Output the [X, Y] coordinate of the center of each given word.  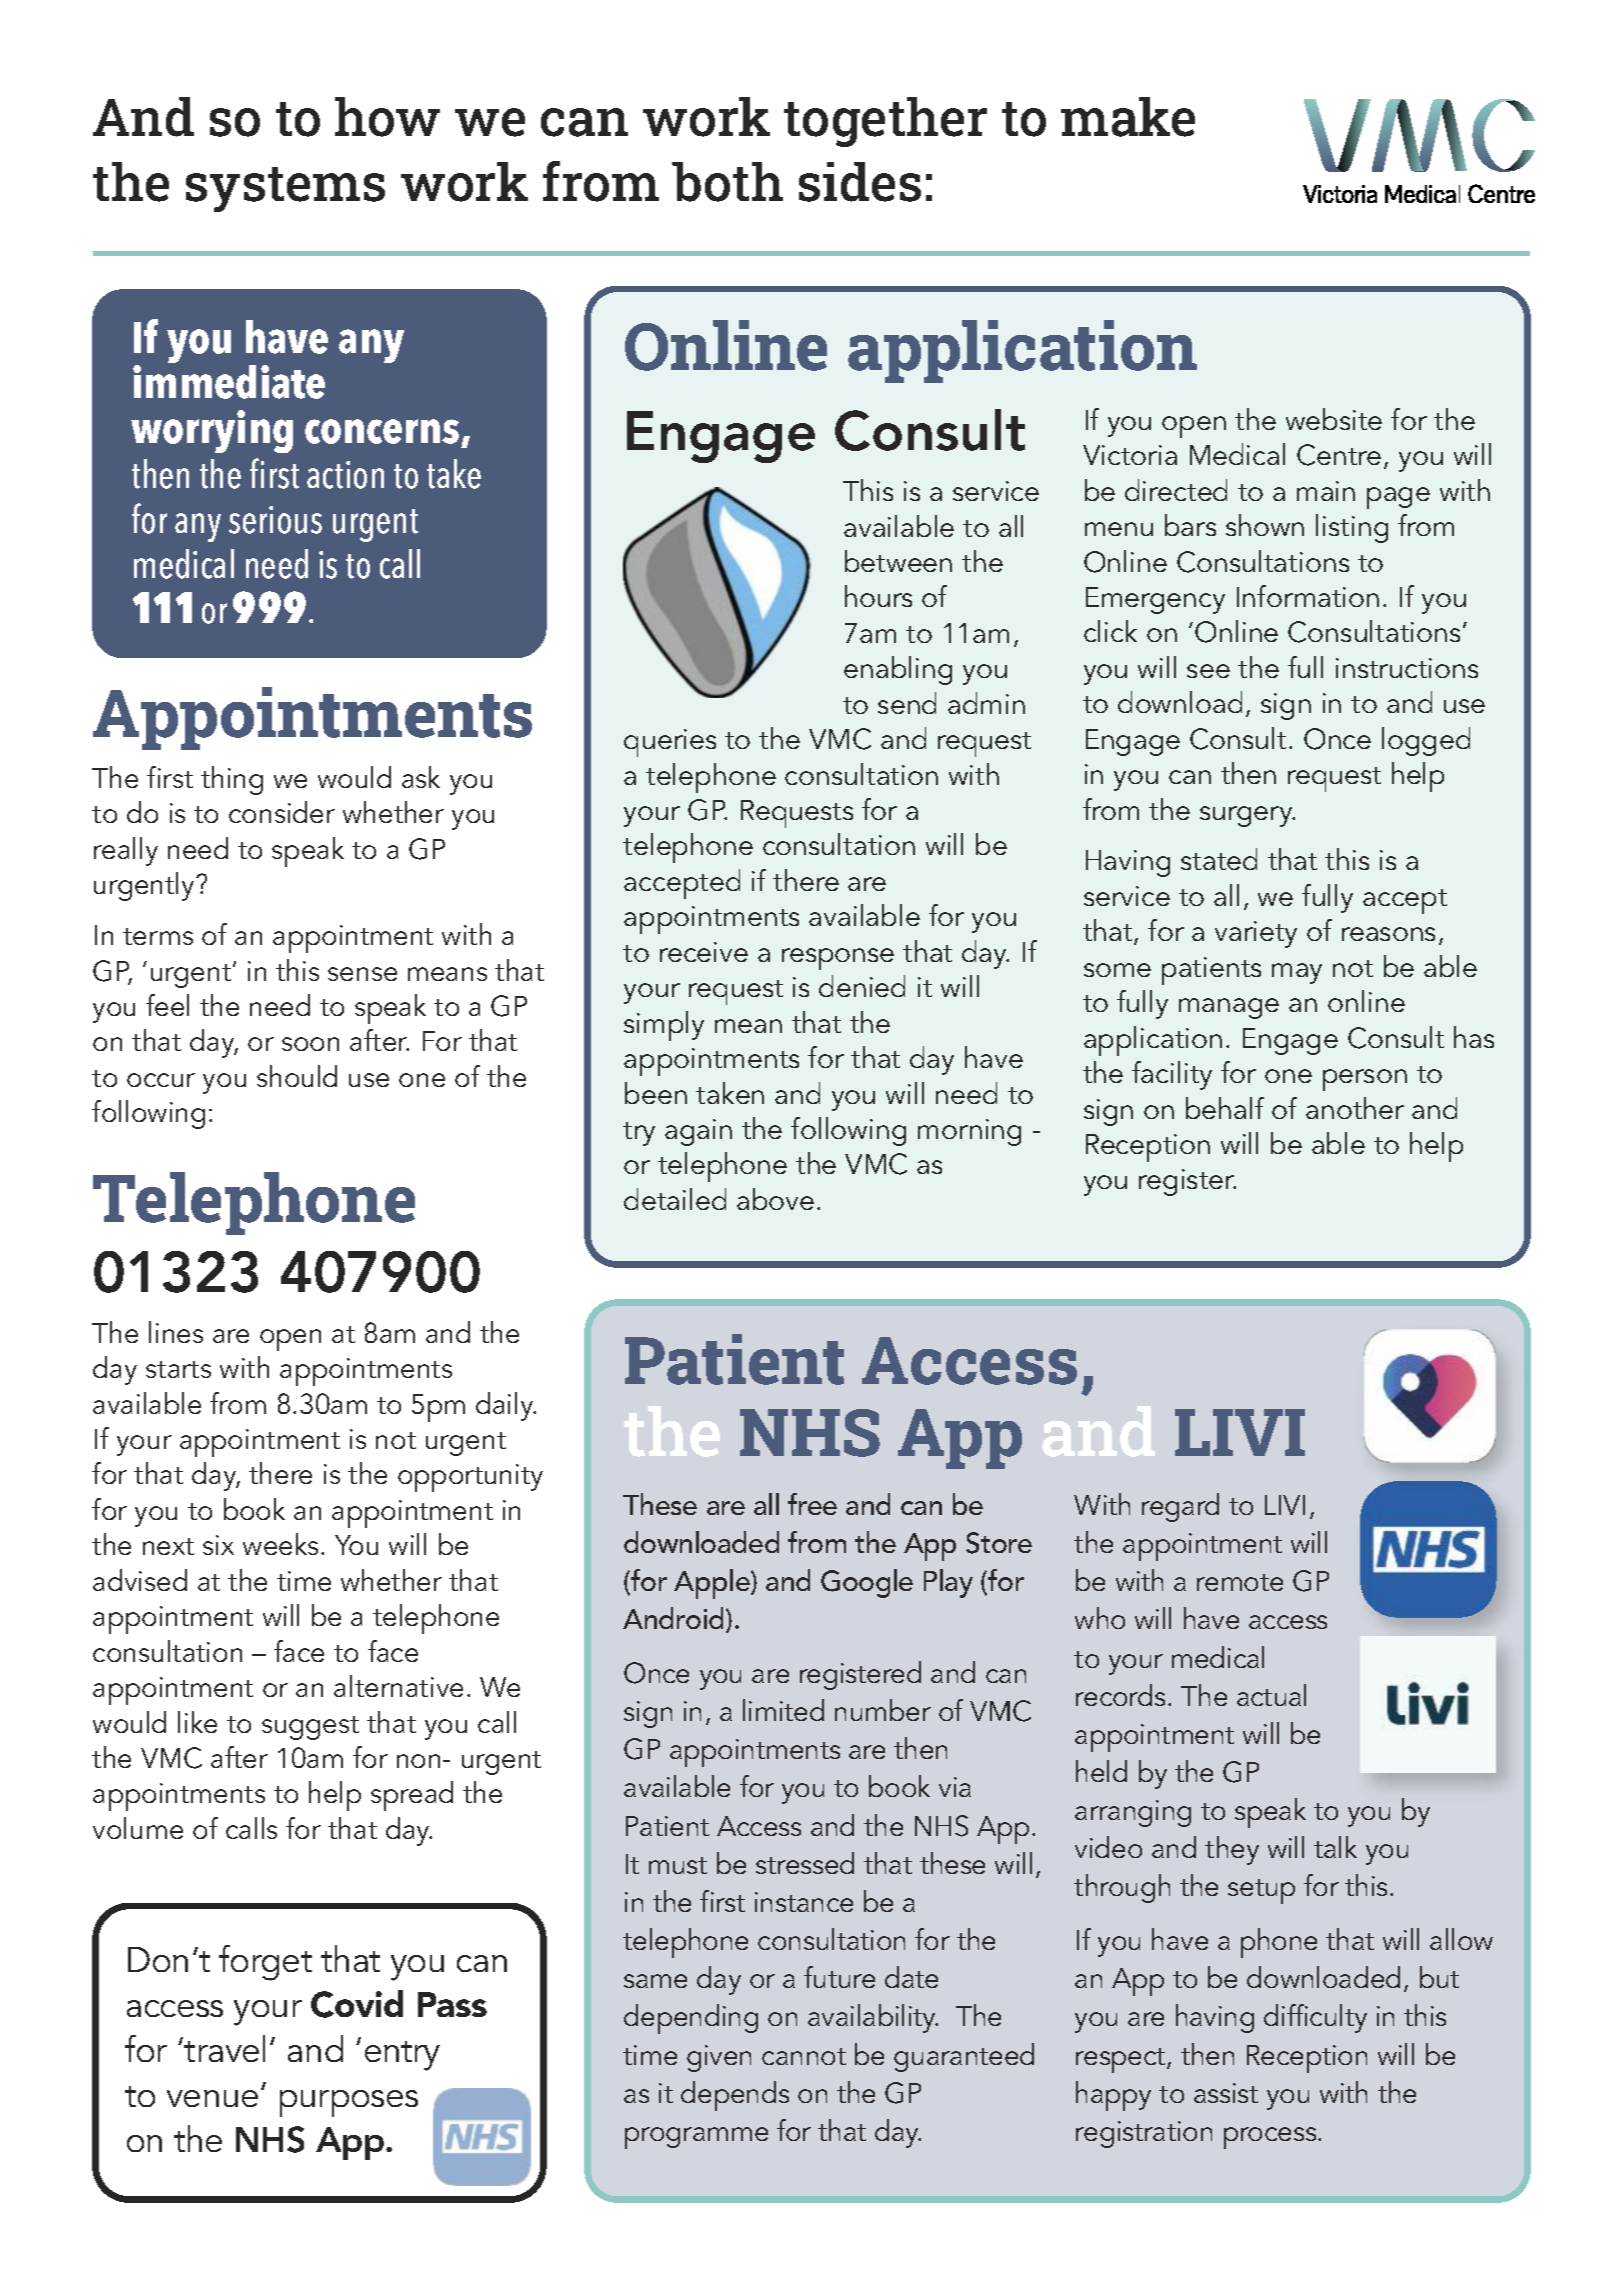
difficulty [1315, 2018]
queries [670, 743]
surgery [1247, 816]
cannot [804, 2056]
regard [1180, 1507]
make [1128, 117]
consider [282, 812]
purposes [349, 2103]
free [812, 1504]
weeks [280, 1544]
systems [285, 189]
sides [860, 182]
